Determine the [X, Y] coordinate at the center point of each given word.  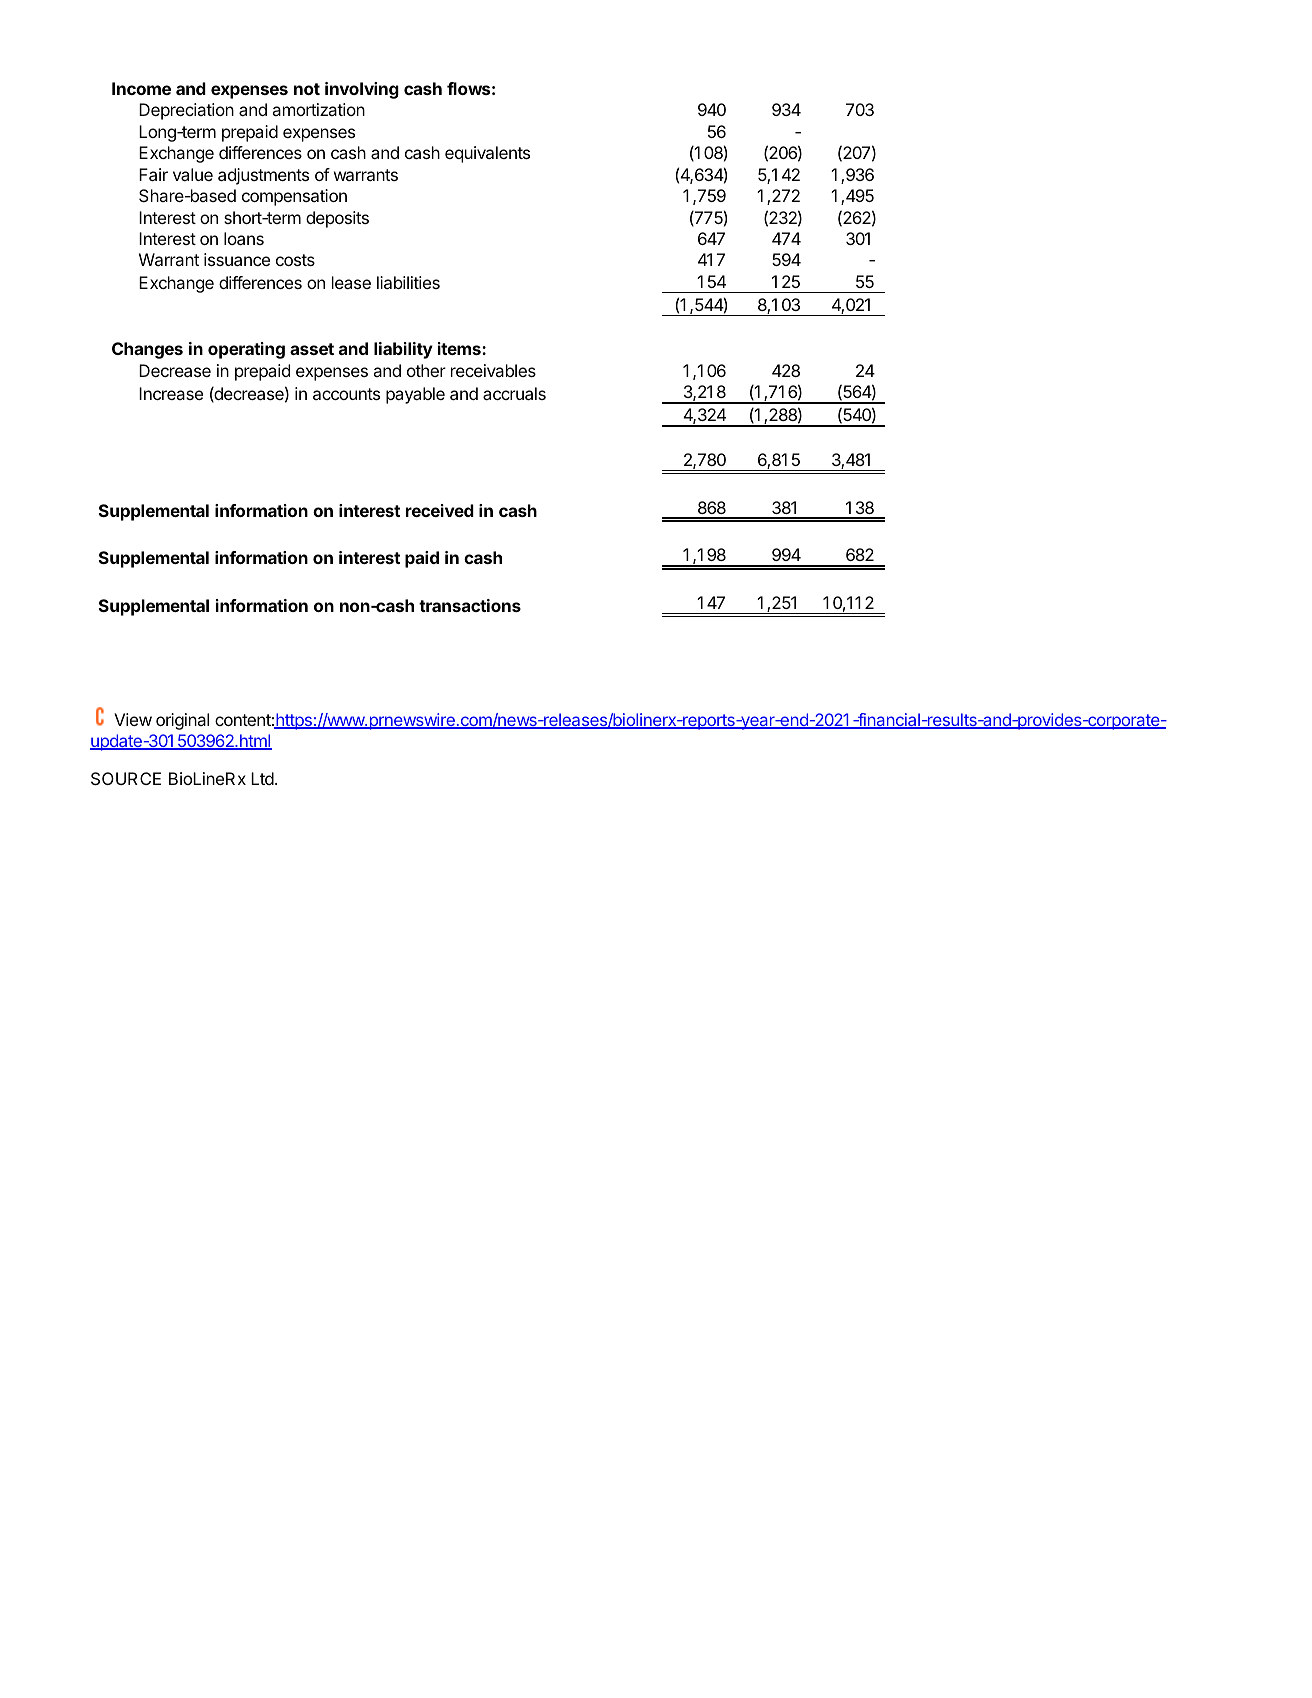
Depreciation [186, 111]
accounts [346, 394]
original [182, 721]
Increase [171, 393]
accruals [514, 393]
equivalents [487, 154]
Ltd [263, 778]
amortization [318, 109]
